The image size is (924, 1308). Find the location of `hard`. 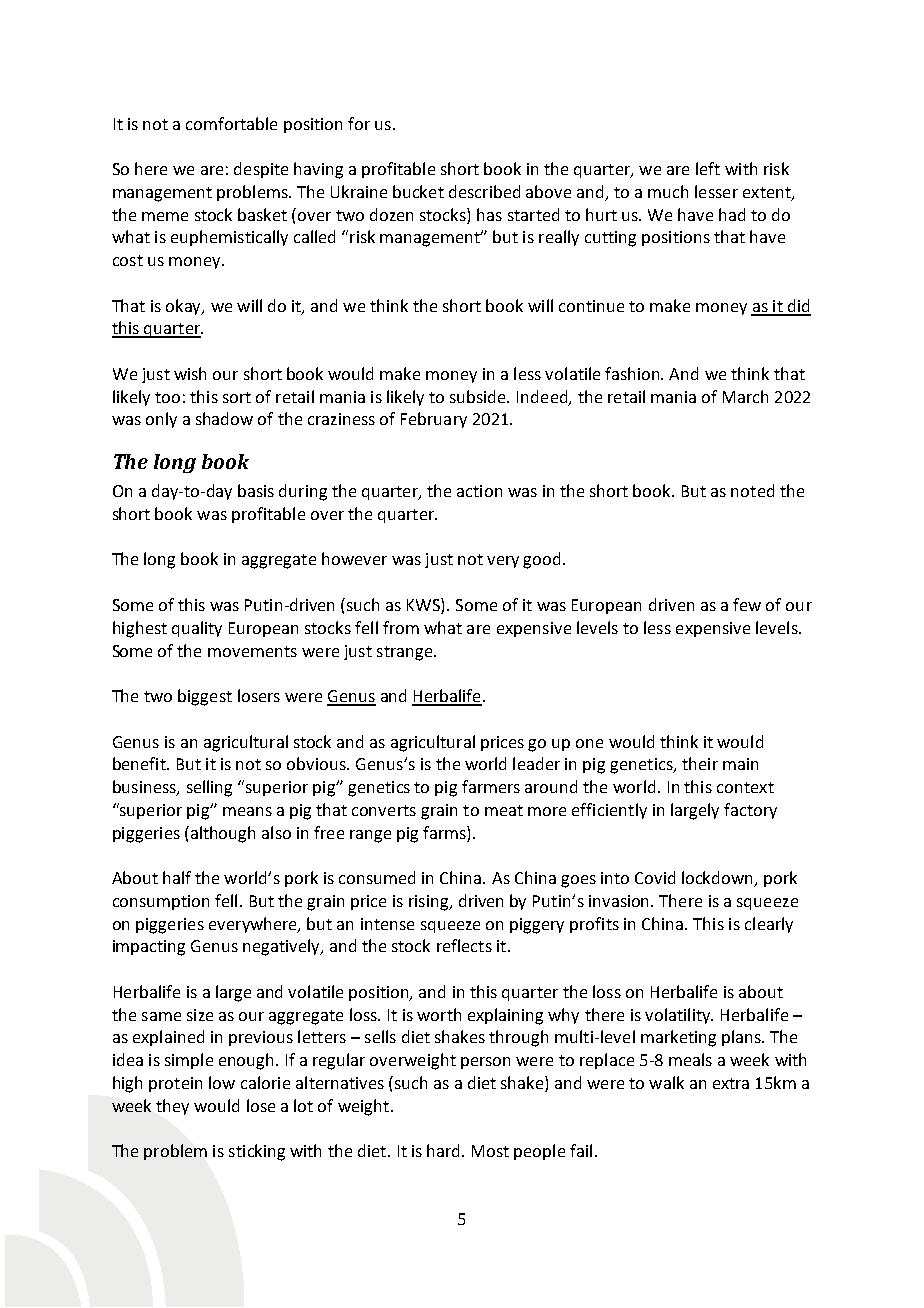

hard is located at coordinates (443, 1150).
